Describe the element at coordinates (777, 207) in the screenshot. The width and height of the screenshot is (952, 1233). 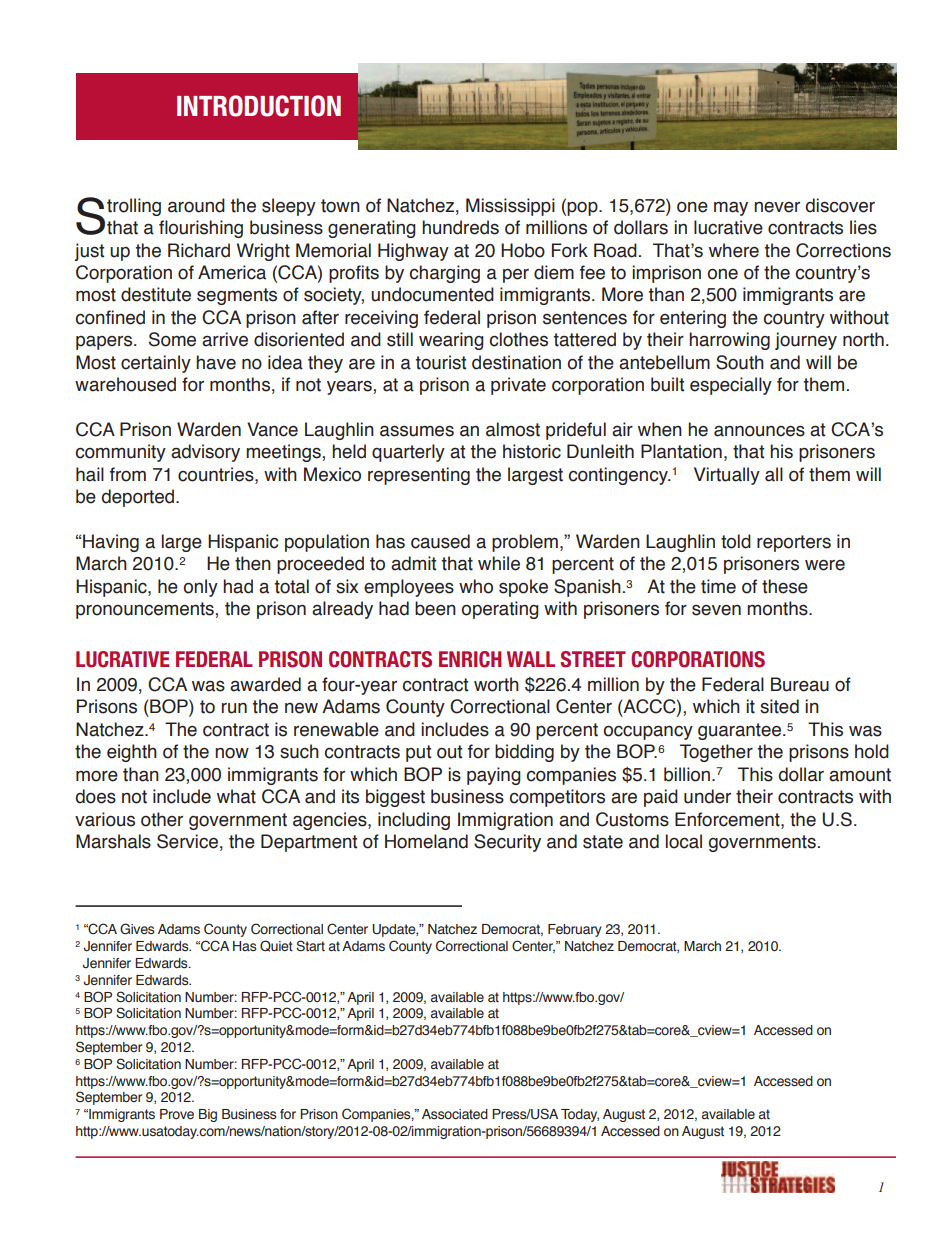
I see `never` at that location.
